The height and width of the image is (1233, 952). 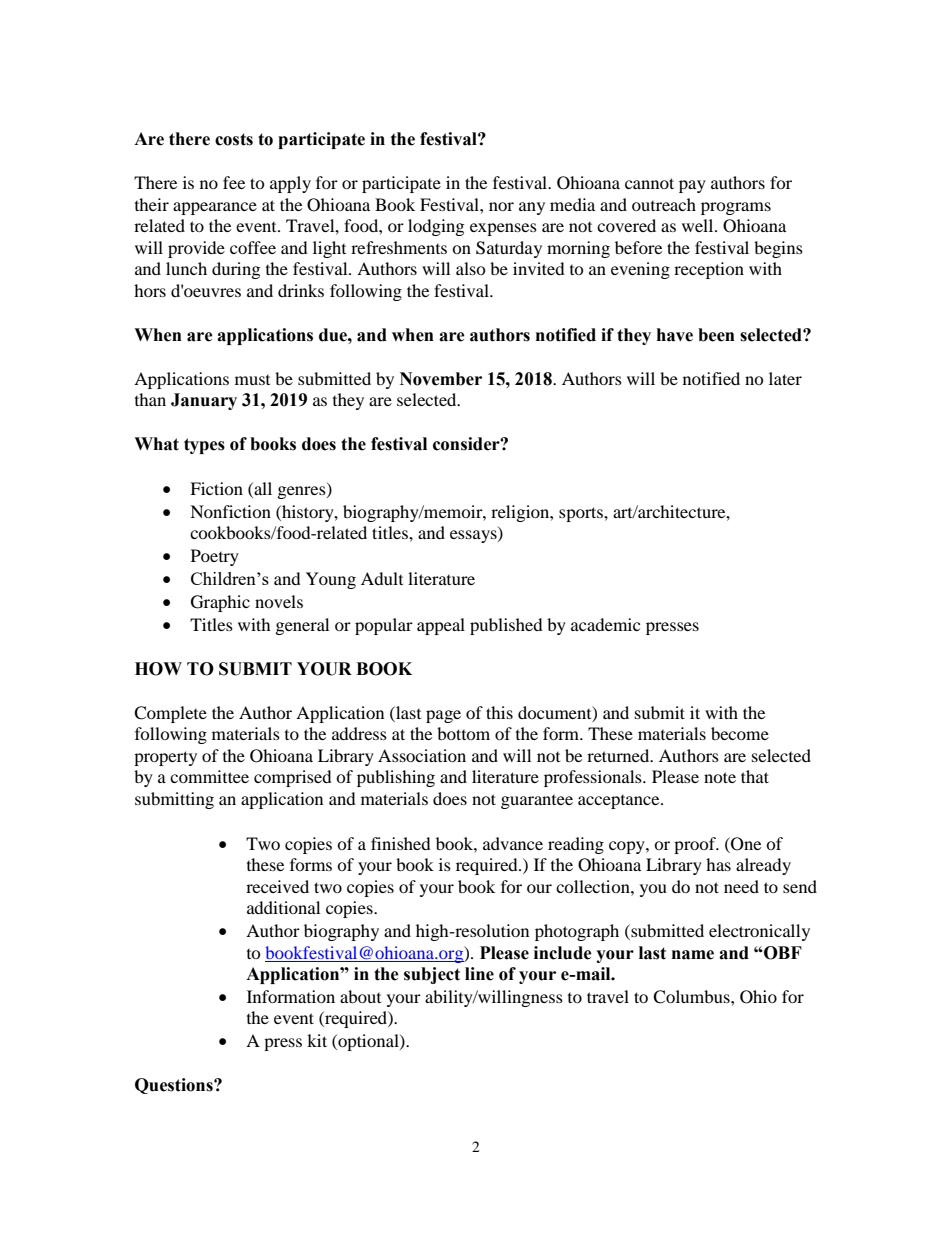 I want to click on nor, so click(x=501, y=206).
